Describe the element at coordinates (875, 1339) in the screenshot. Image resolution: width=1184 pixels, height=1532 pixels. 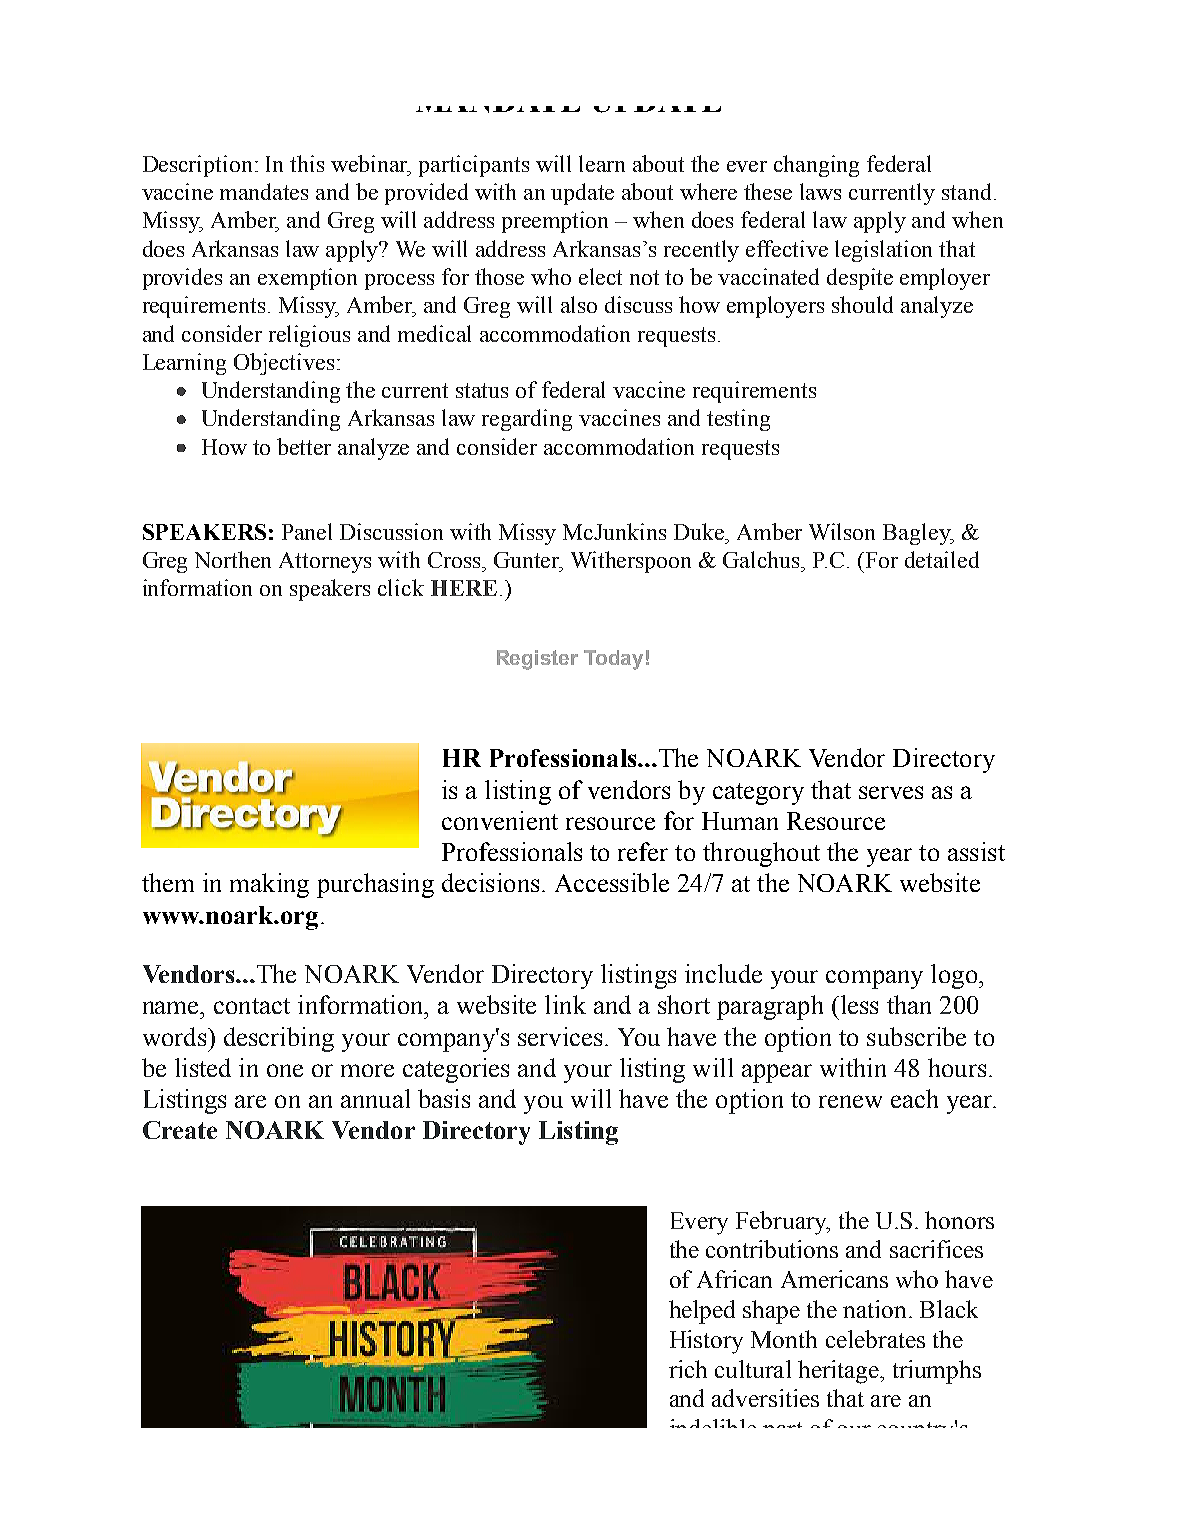
I see `celebrates` at that location.
